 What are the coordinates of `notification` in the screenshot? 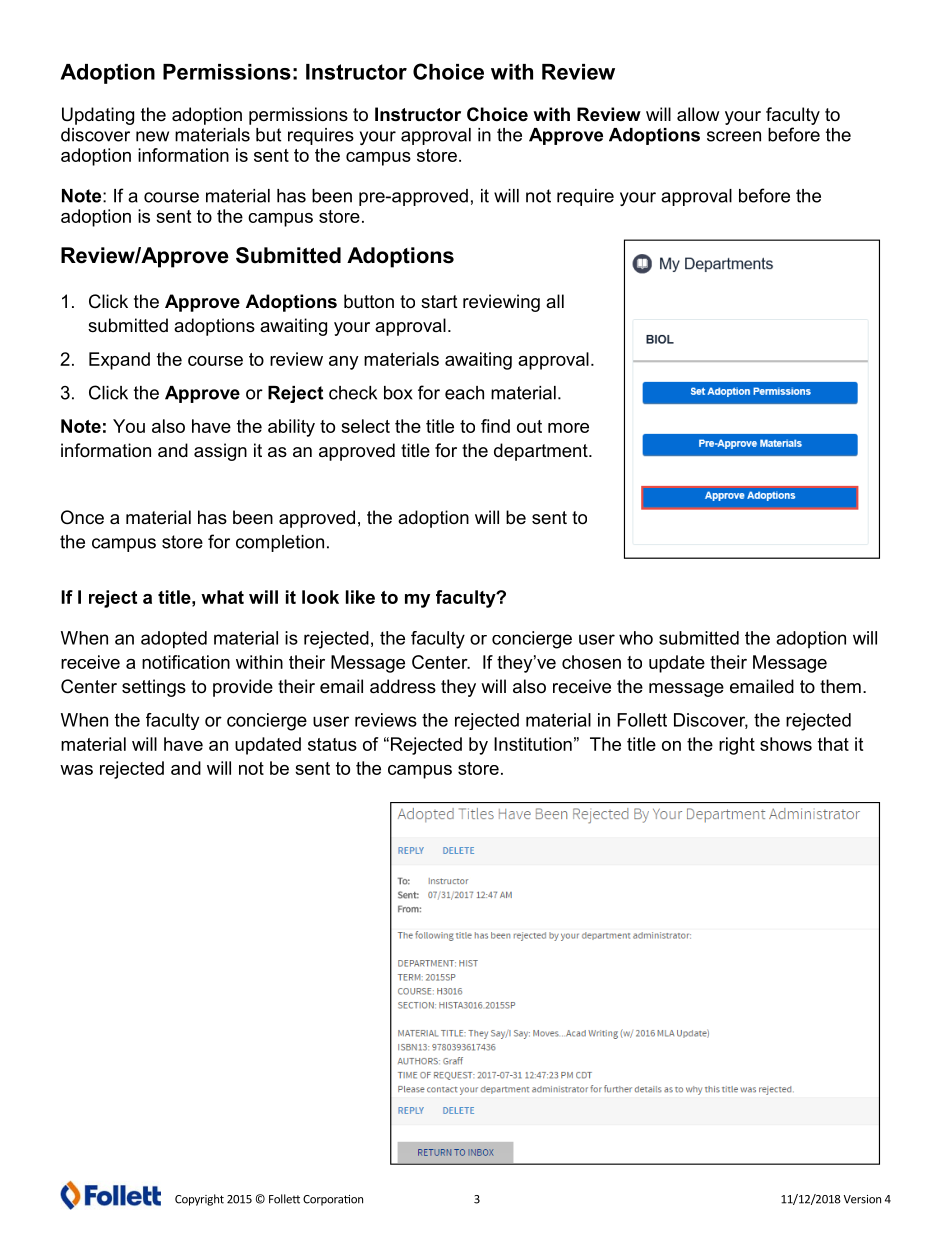 It's located at (186, 662).
